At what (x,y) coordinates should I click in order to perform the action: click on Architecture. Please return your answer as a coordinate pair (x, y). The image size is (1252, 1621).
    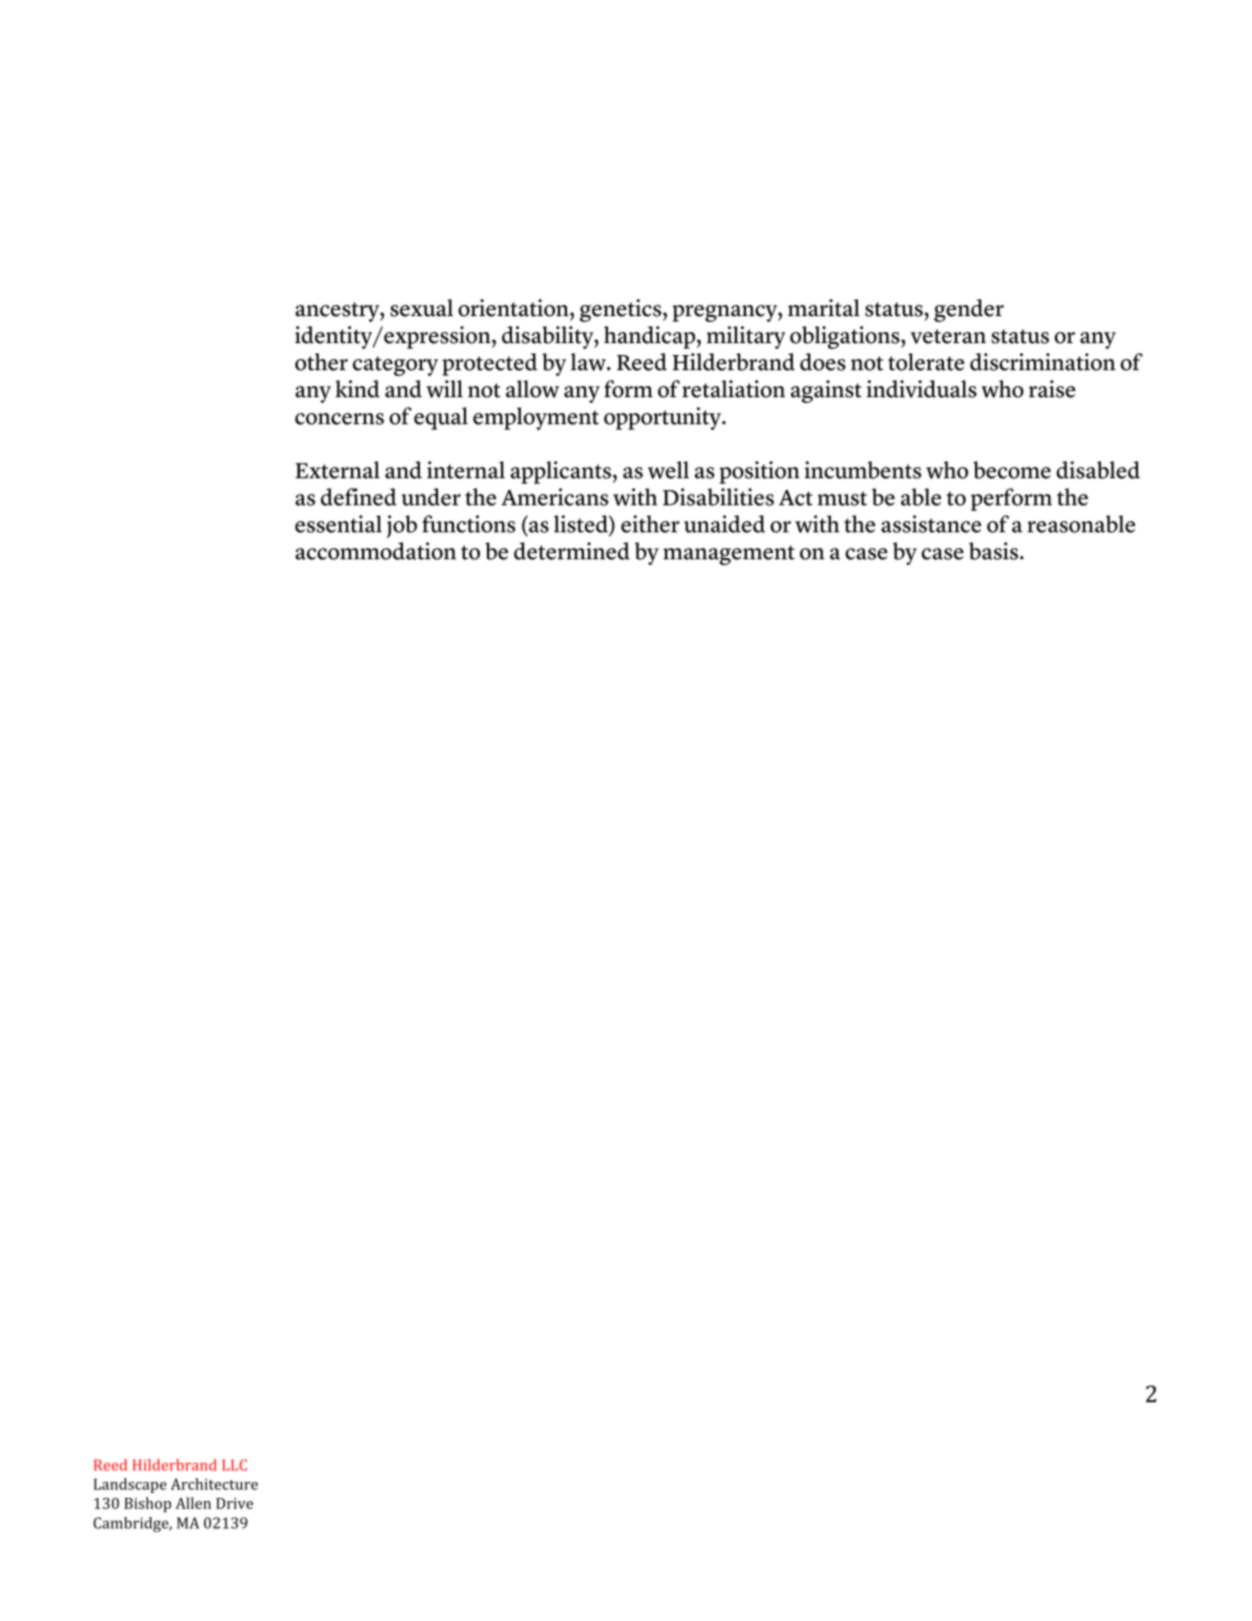
    Looking at the image, I should click on (214, 1484).
